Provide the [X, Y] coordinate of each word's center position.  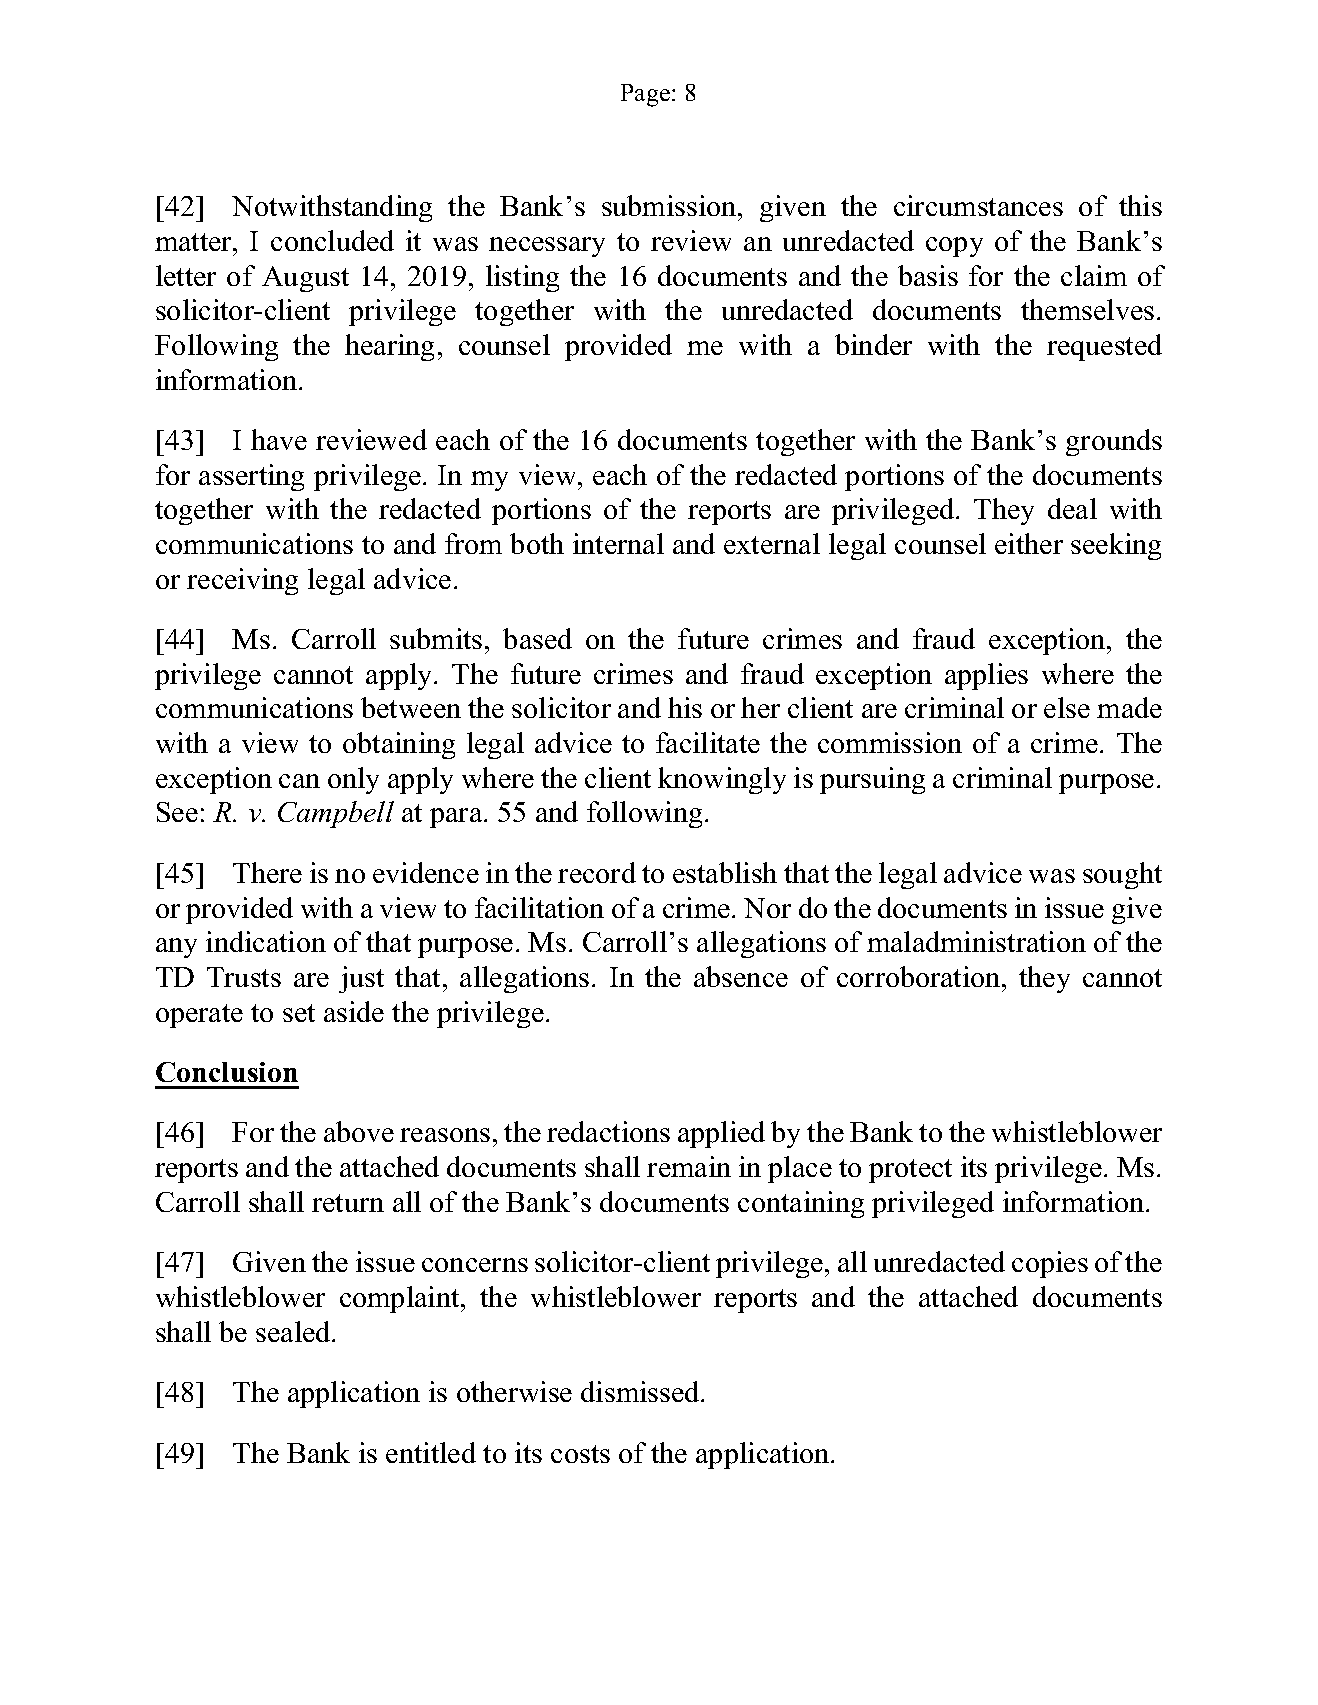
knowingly [722, 780]
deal [1072, 508]
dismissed [641, 1391]
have [279, 439]
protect [910, 1171]
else [1067, 707]
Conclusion [227, 1072]
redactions [608, 1131]
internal [618, 543]
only [353, 780]
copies [1050, 1264]
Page [647, 95]
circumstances [978, 205]
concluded [332, 240]
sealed [294, 1331]
